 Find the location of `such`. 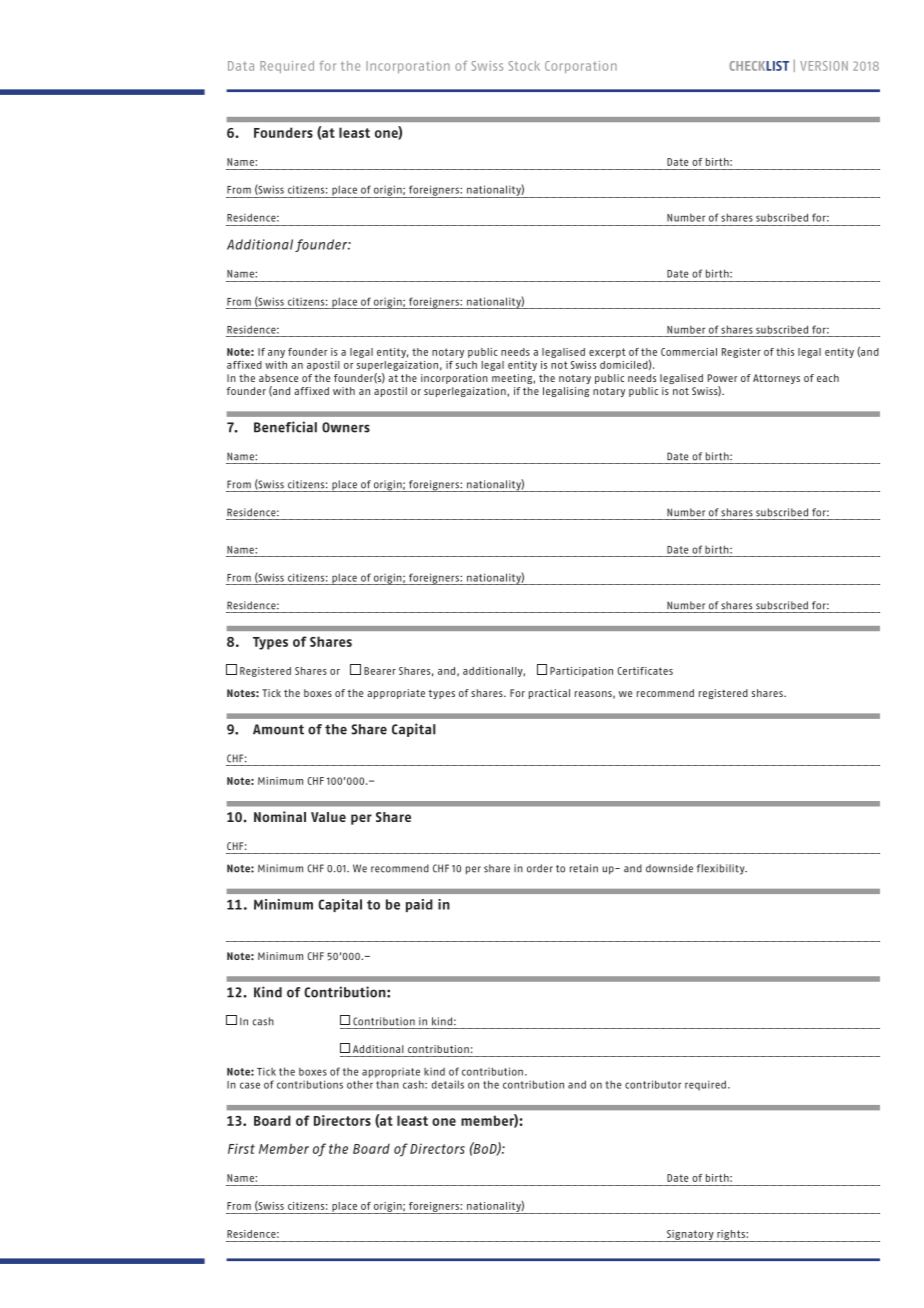

such is located at coordinates (466, 365).
